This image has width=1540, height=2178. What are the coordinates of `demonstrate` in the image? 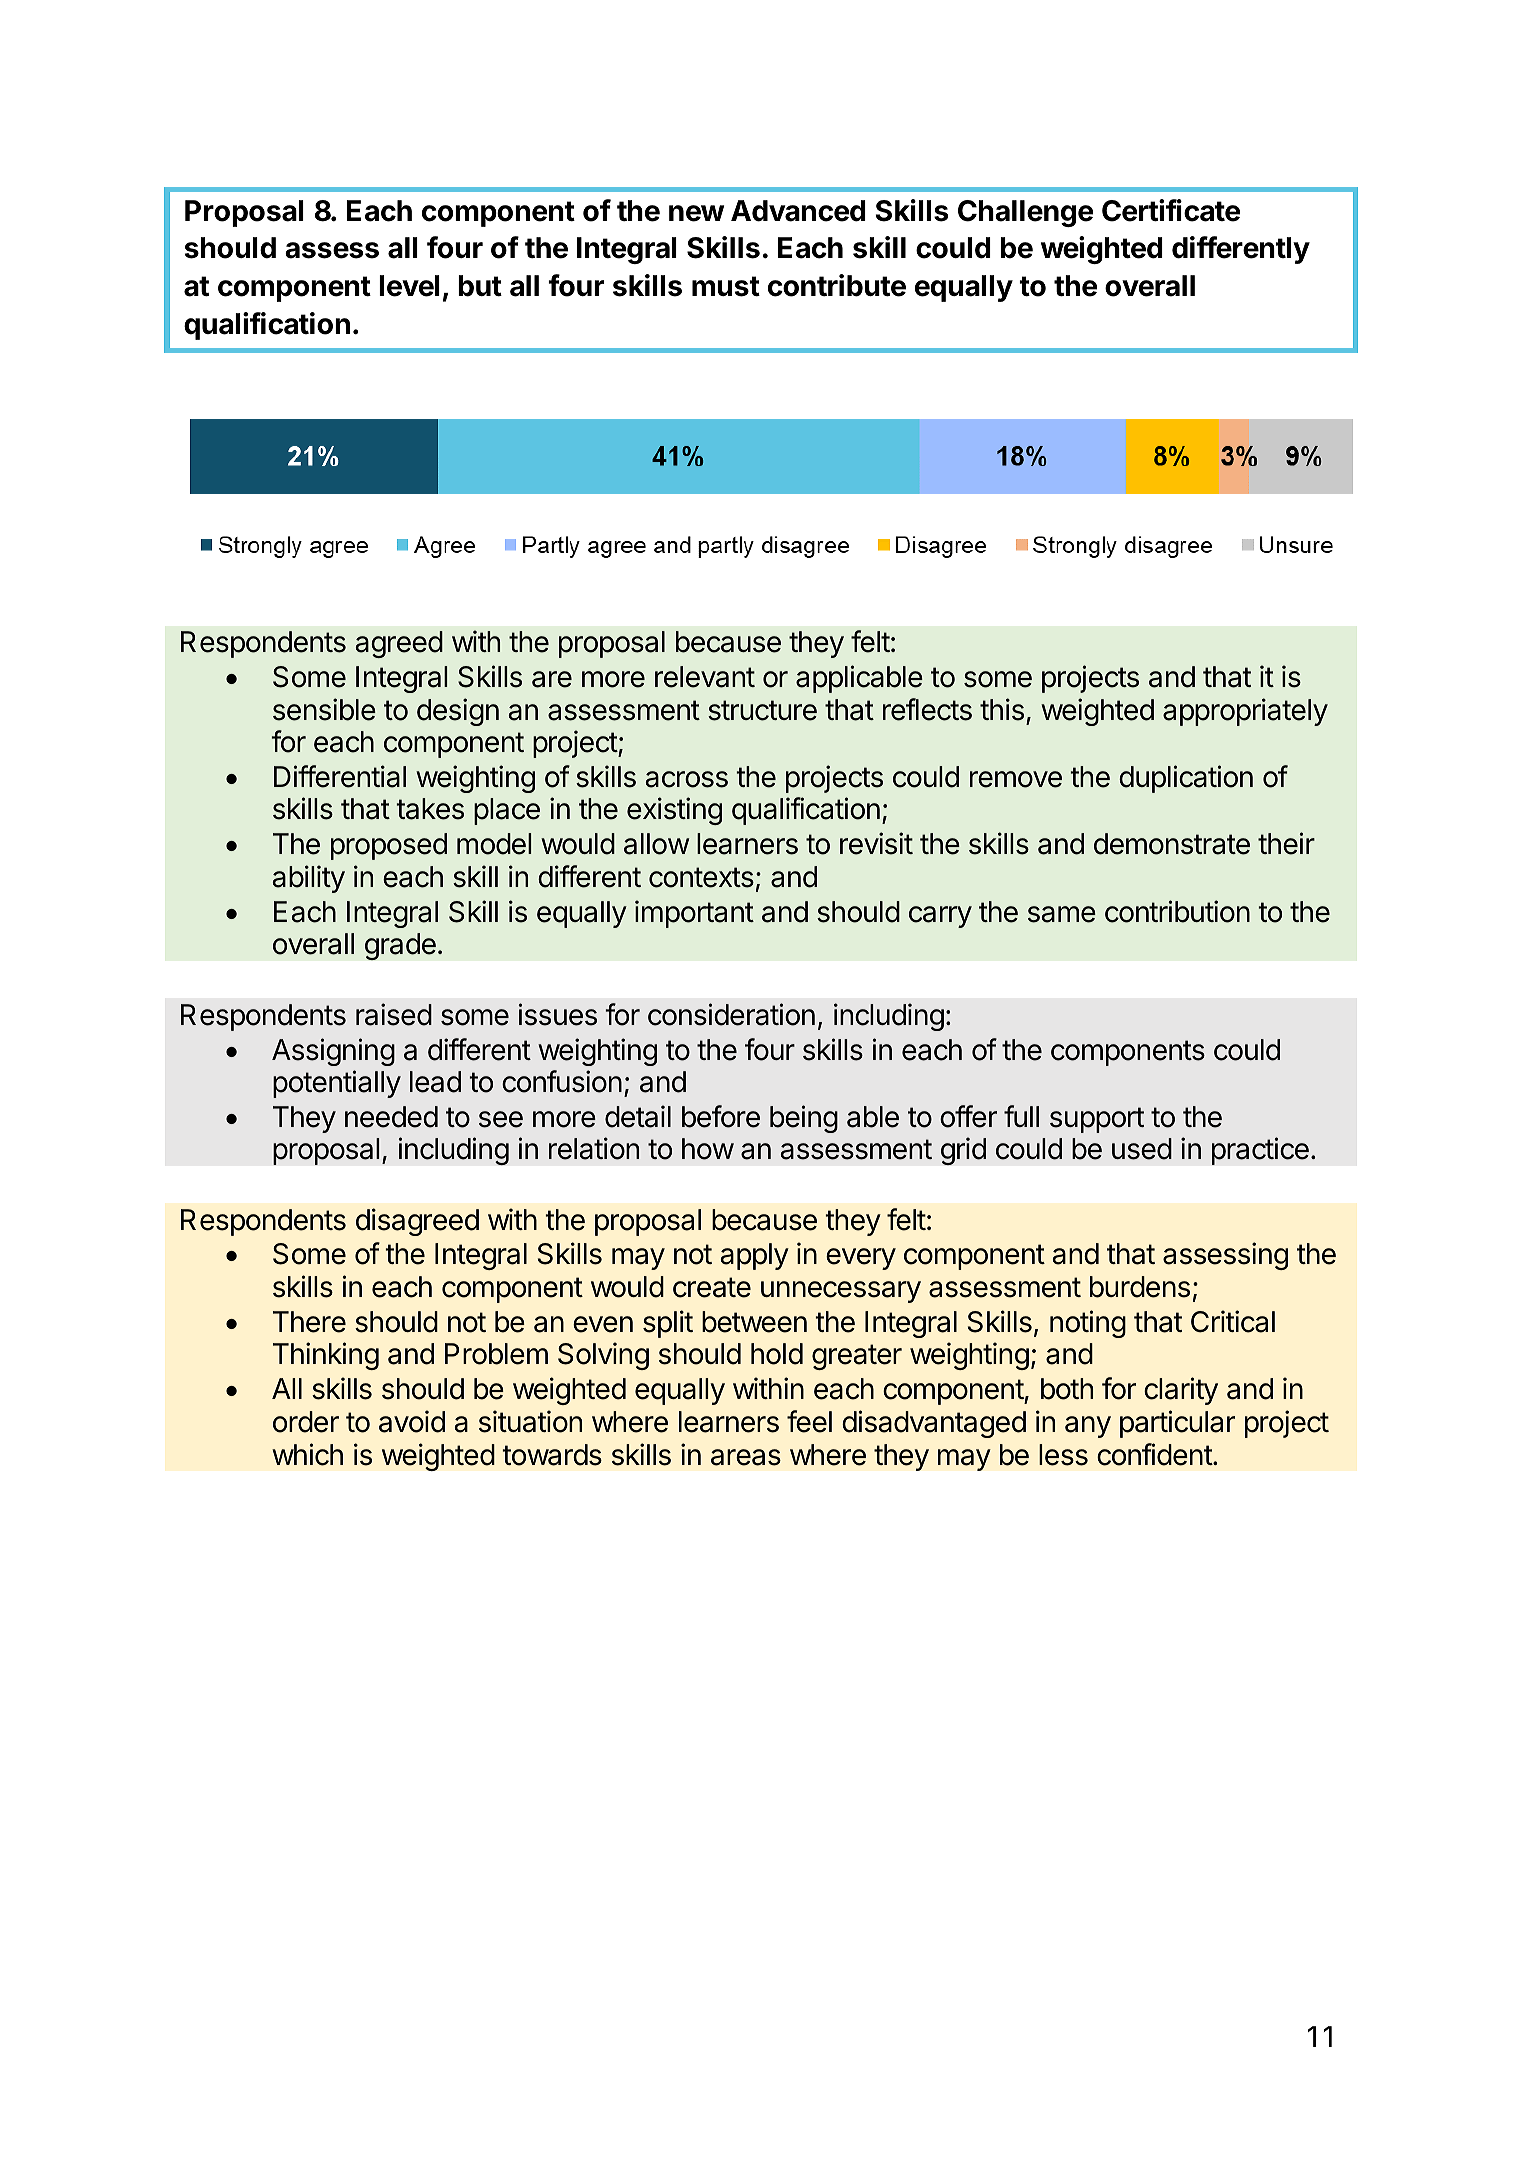 It's located at (1172, 844).
